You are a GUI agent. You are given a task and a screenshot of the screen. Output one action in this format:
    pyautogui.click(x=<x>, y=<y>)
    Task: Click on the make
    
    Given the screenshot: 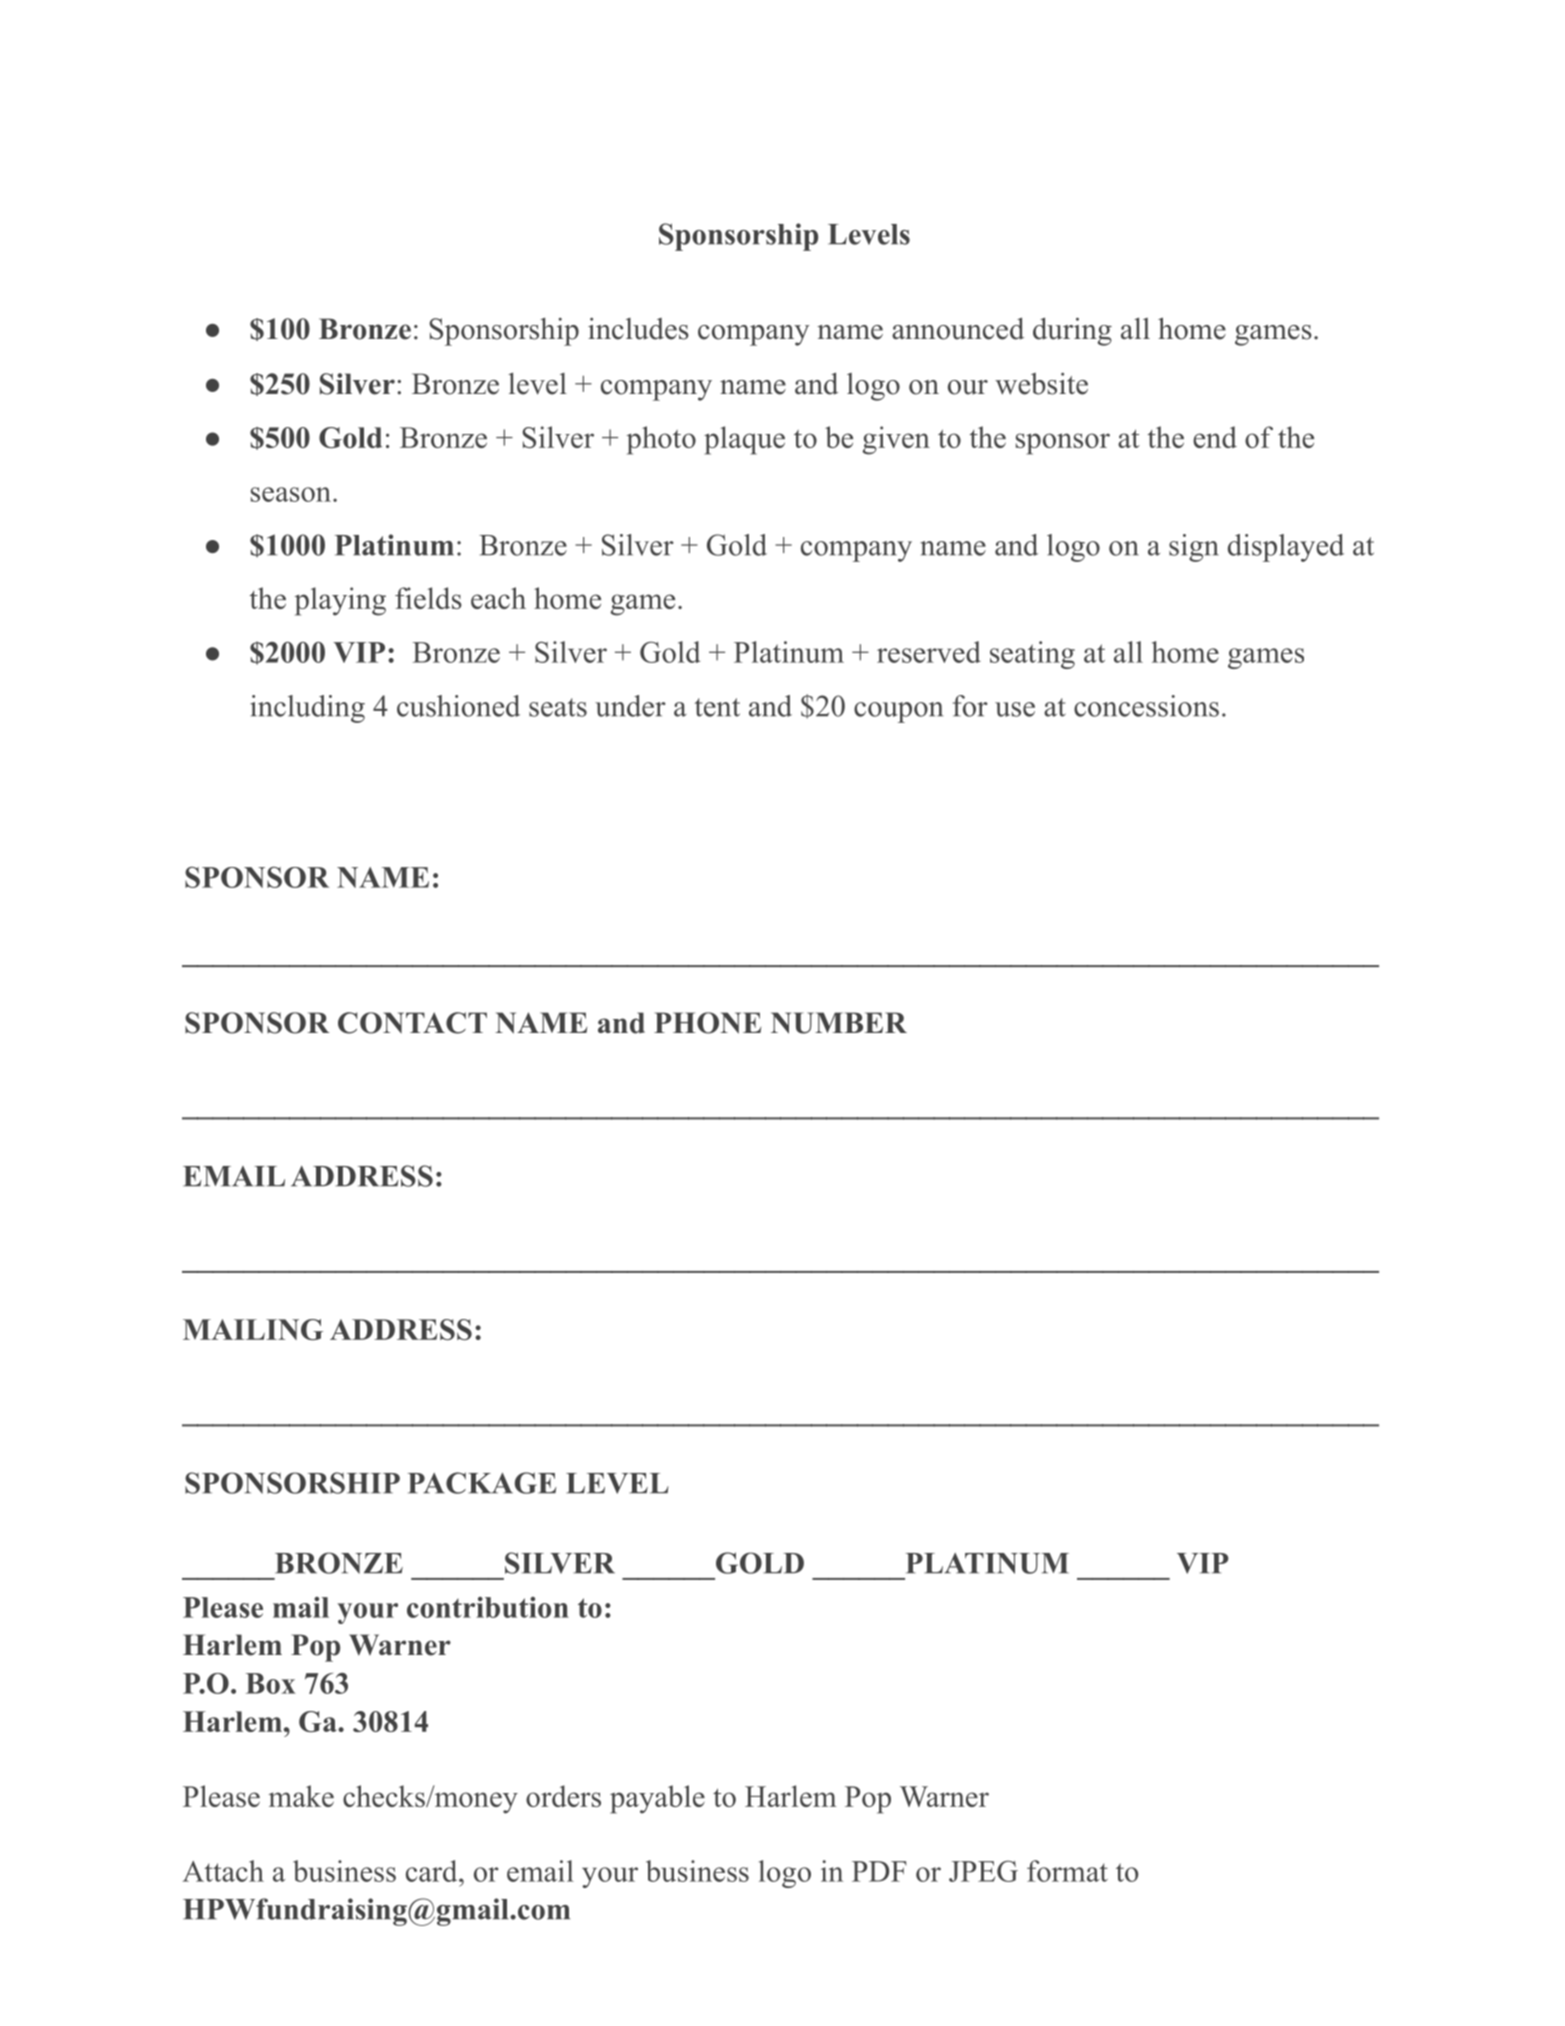 What is the action you would take?
    pyautogui.click(x=301, y=1796)
